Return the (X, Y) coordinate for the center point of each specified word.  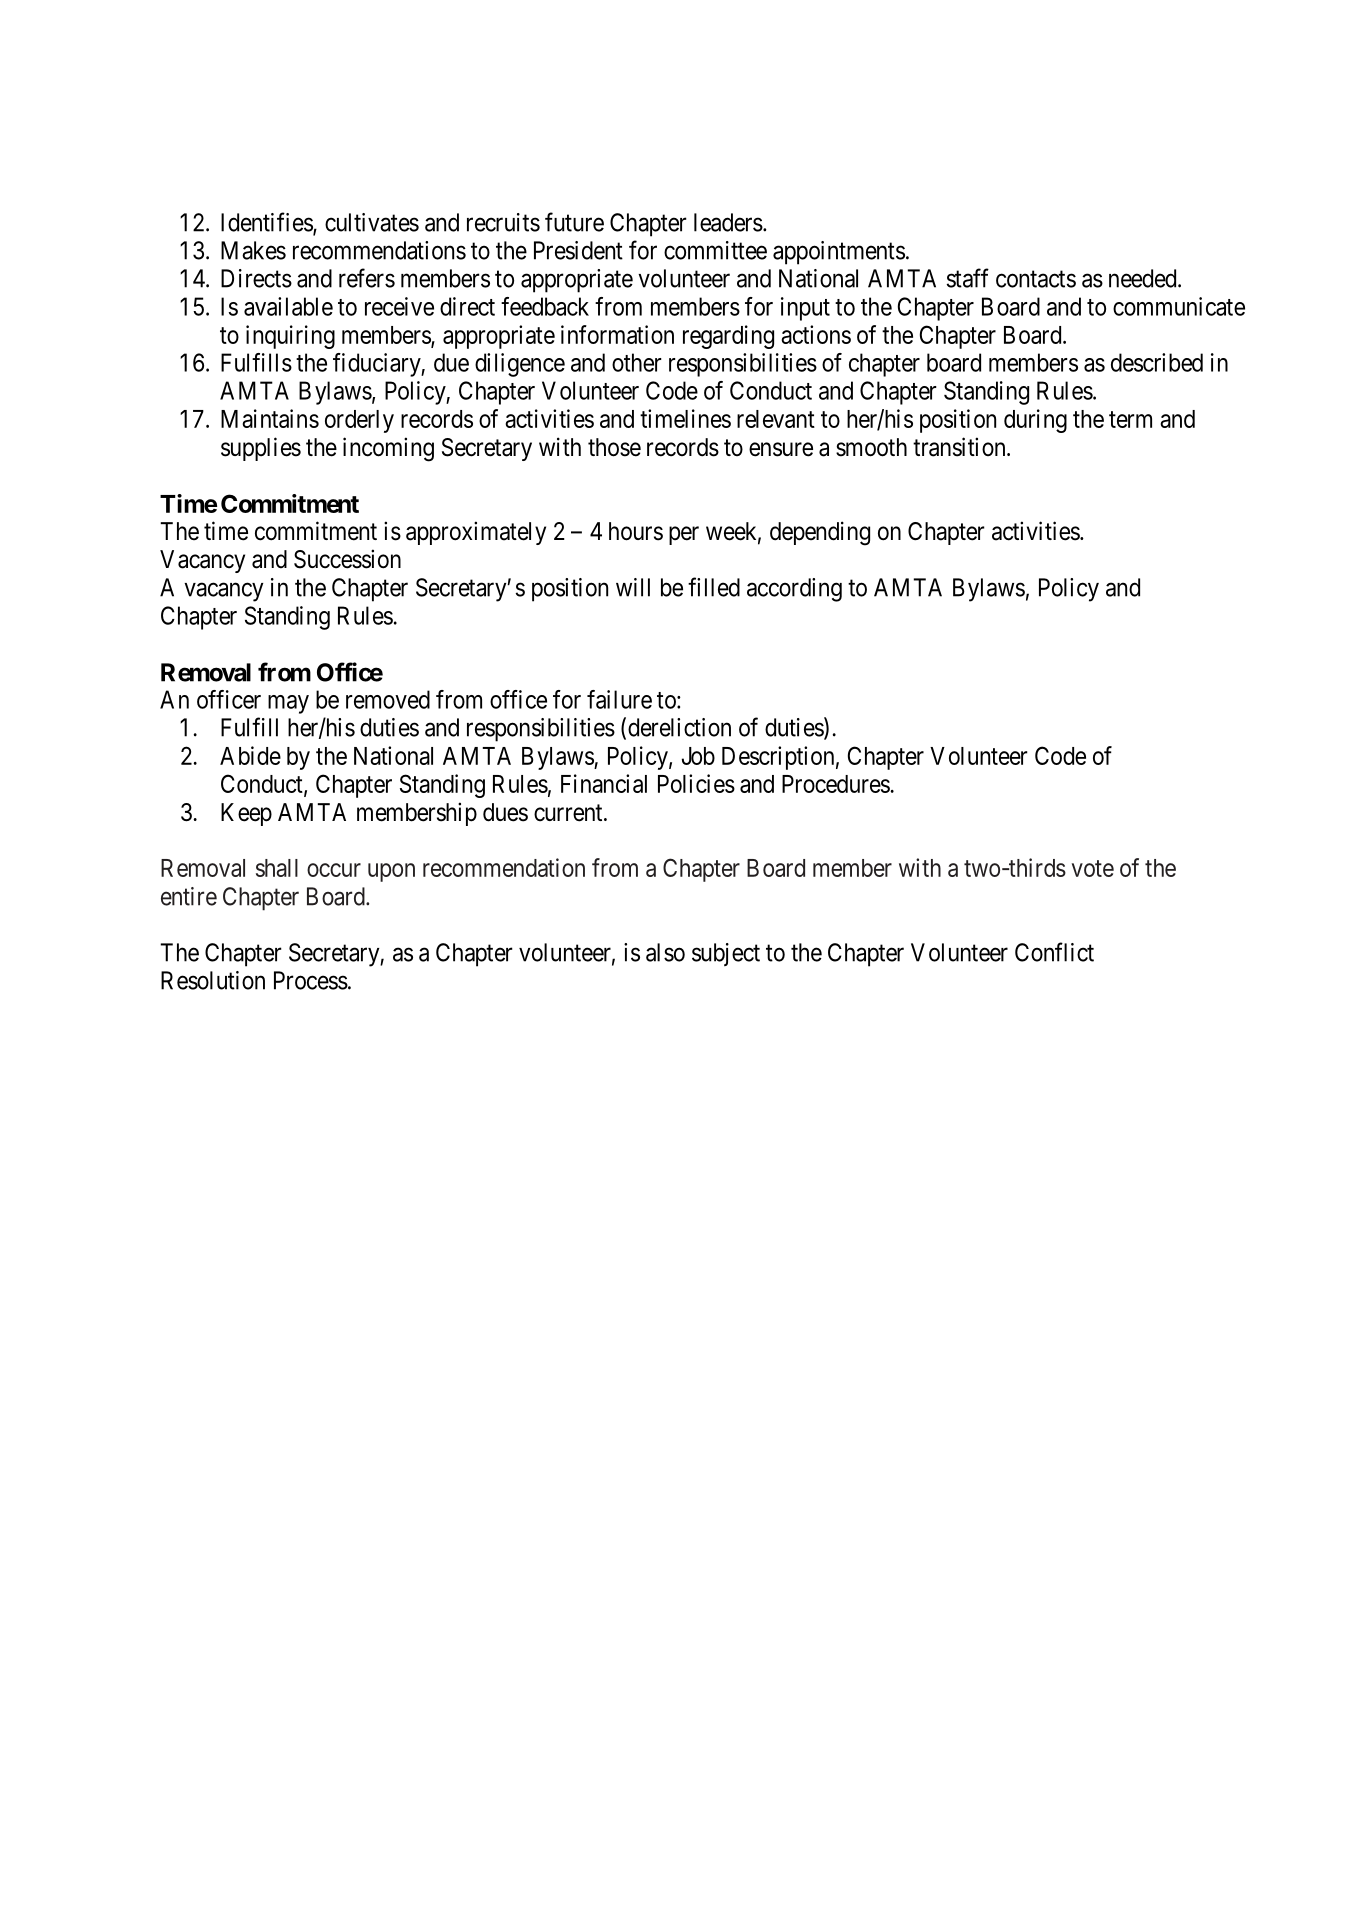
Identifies (267, 223)
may (288, 704)
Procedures (836, 784)
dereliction (679, 727)
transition (960, 447)
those (614, 447)
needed (1144, 278)
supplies (261, 449)
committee (715, 250)
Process (311, 980)
